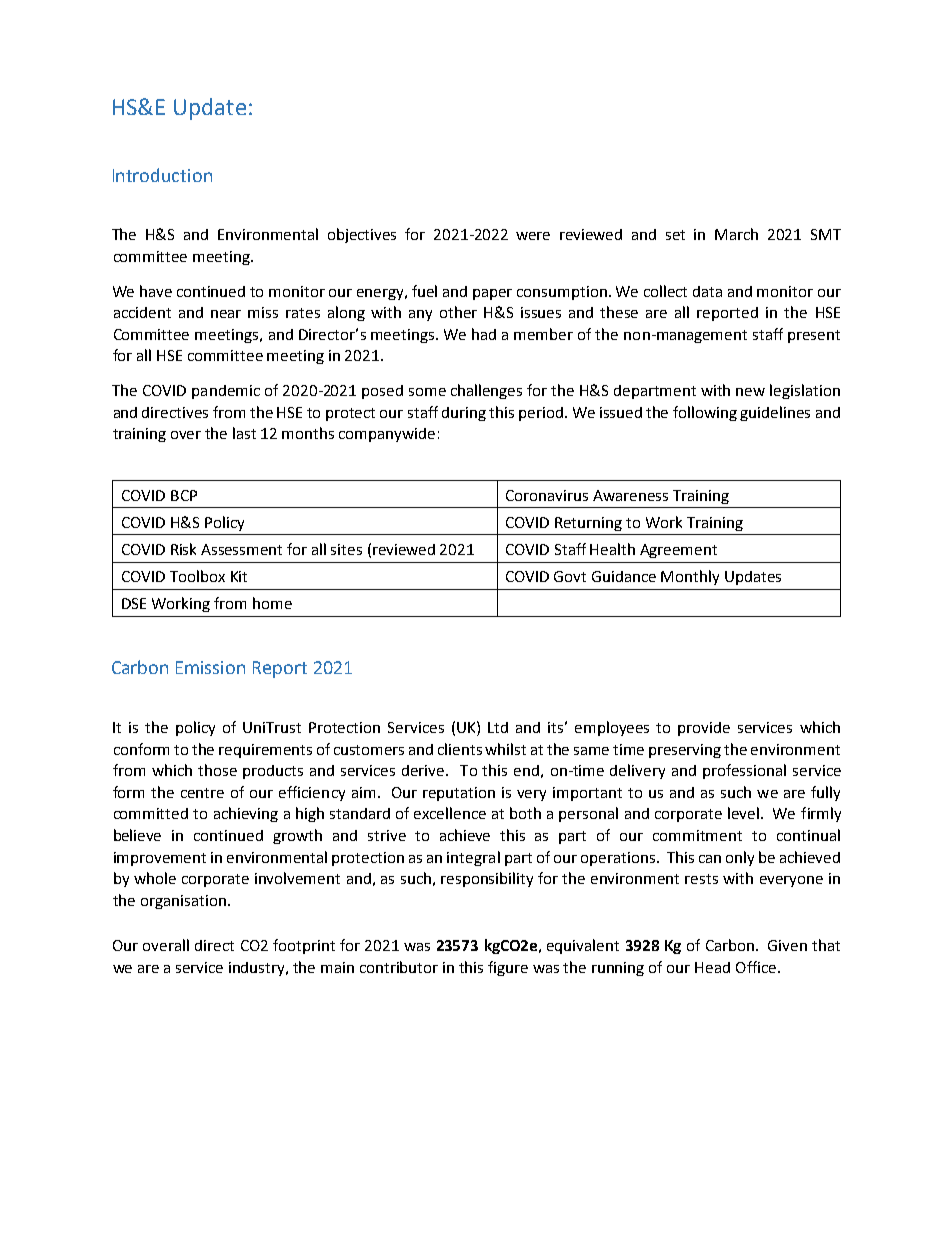 Image resolution: width=952 pixels, height=1233 pixels. I want to click on challenges, so click(486, 391).
